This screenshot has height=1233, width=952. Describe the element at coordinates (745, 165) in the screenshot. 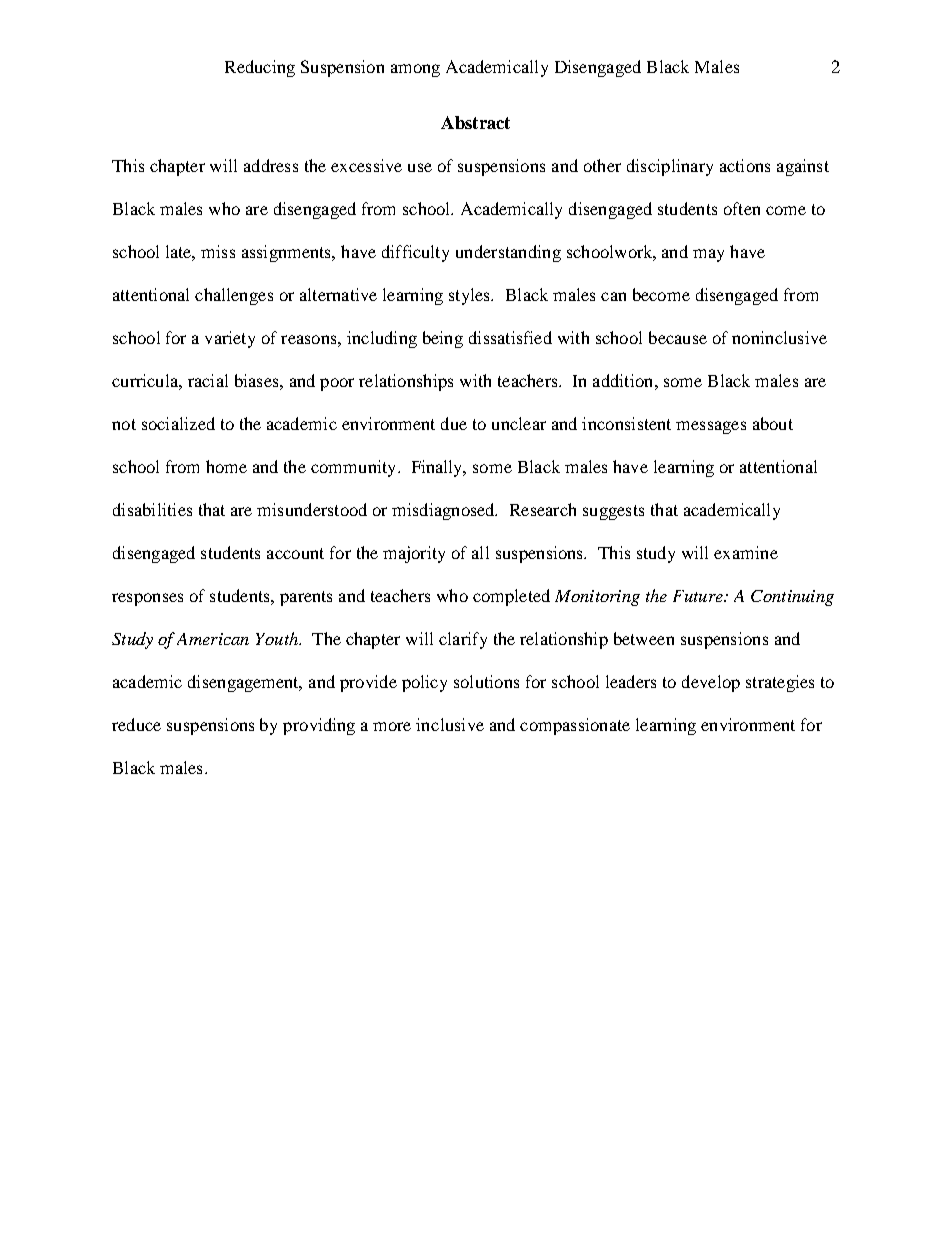

I see `actions` at that location.
